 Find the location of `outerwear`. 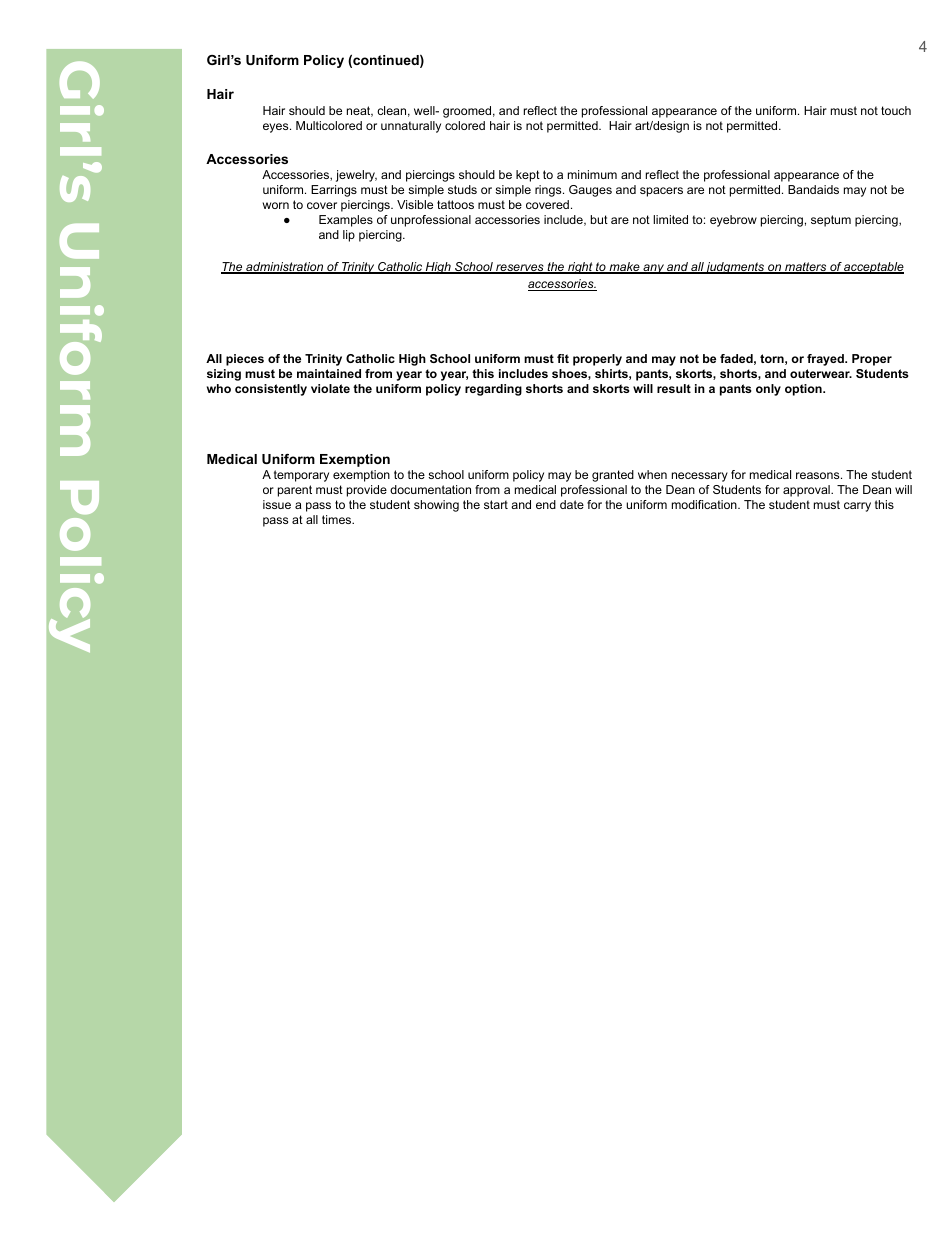

outerwear is located at coordinates (821, 373).
